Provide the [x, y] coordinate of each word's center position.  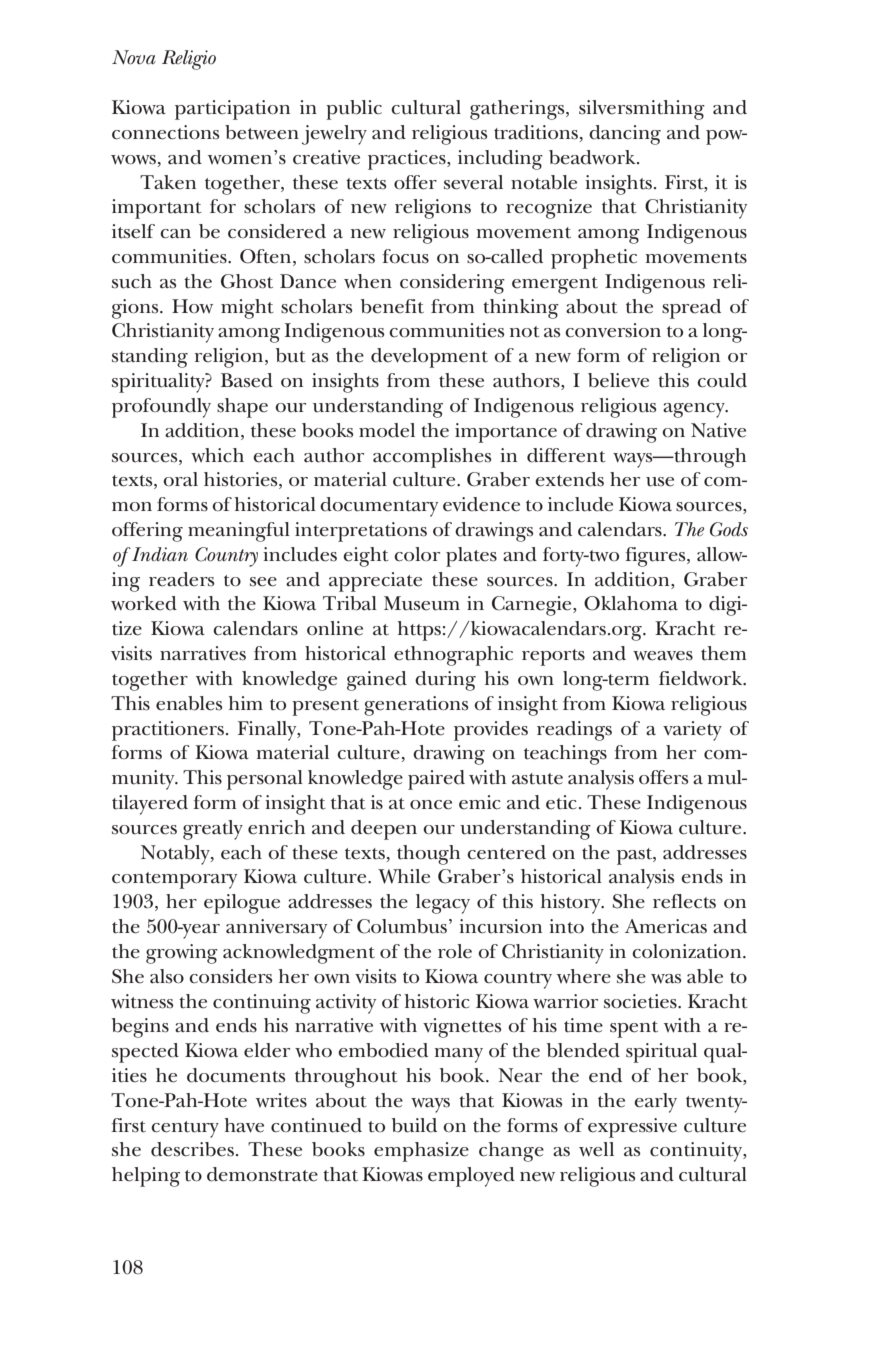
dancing [625, 135]
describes [192, 1149]
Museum [422, 603]
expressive [632, 1128]
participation [232, 110]
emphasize [421, 1152]
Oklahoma [631, 603]
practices [408, 160]
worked [144, 603]
